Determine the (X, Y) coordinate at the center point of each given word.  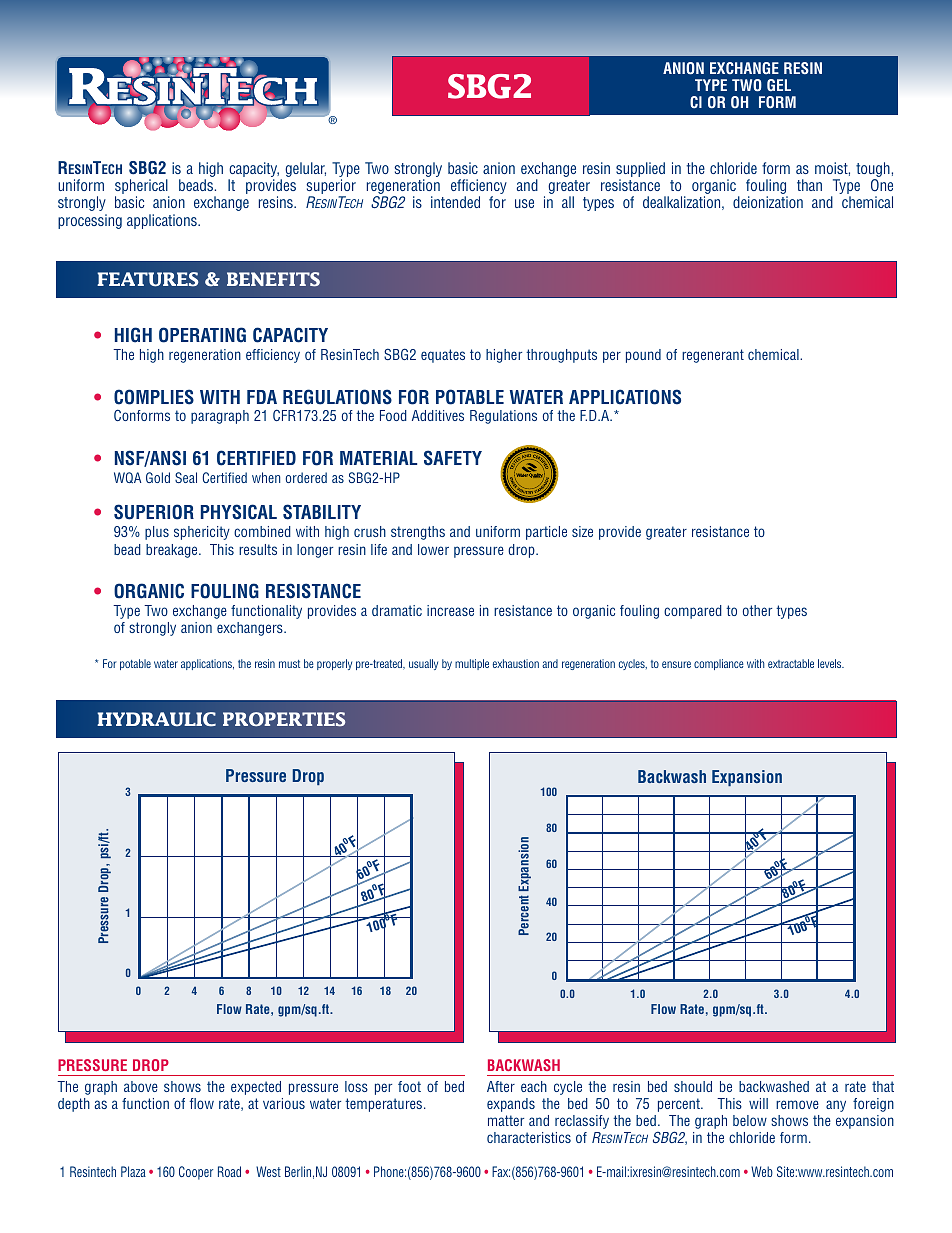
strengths (418, 533)
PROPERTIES (284, 719)
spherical (142, 188)
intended (455, 202)
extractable (791, 663)
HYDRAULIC (156, 719)
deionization (768, 202)
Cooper (196, 1173)
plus (157, 533)
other (757, 610)
